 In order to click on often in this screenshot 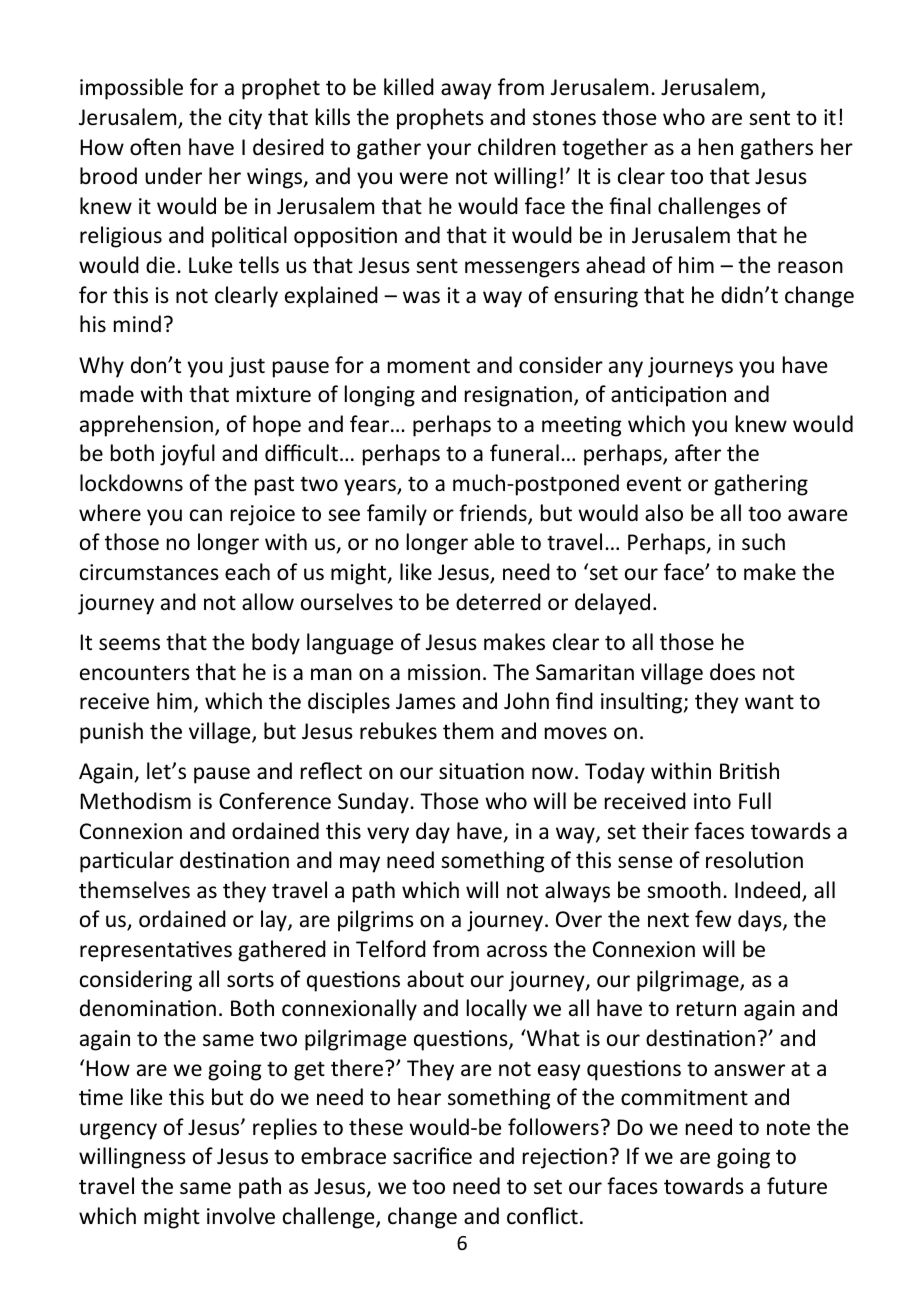, I will do `click(155, 147)`.
